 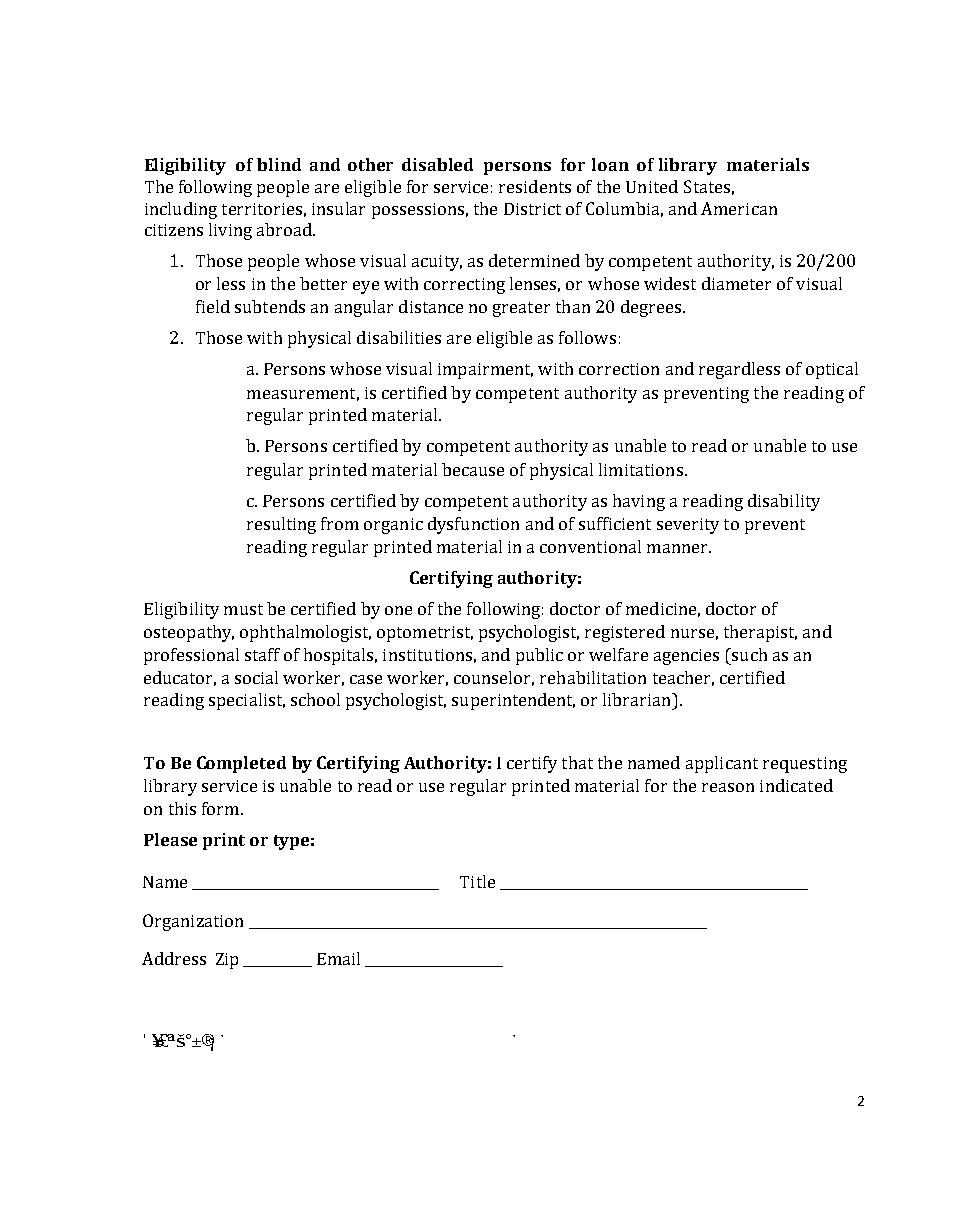 What do you see at coordinates (241, 764) in the screenshot?
I see `Completed` at bounding box center [241, 764].
